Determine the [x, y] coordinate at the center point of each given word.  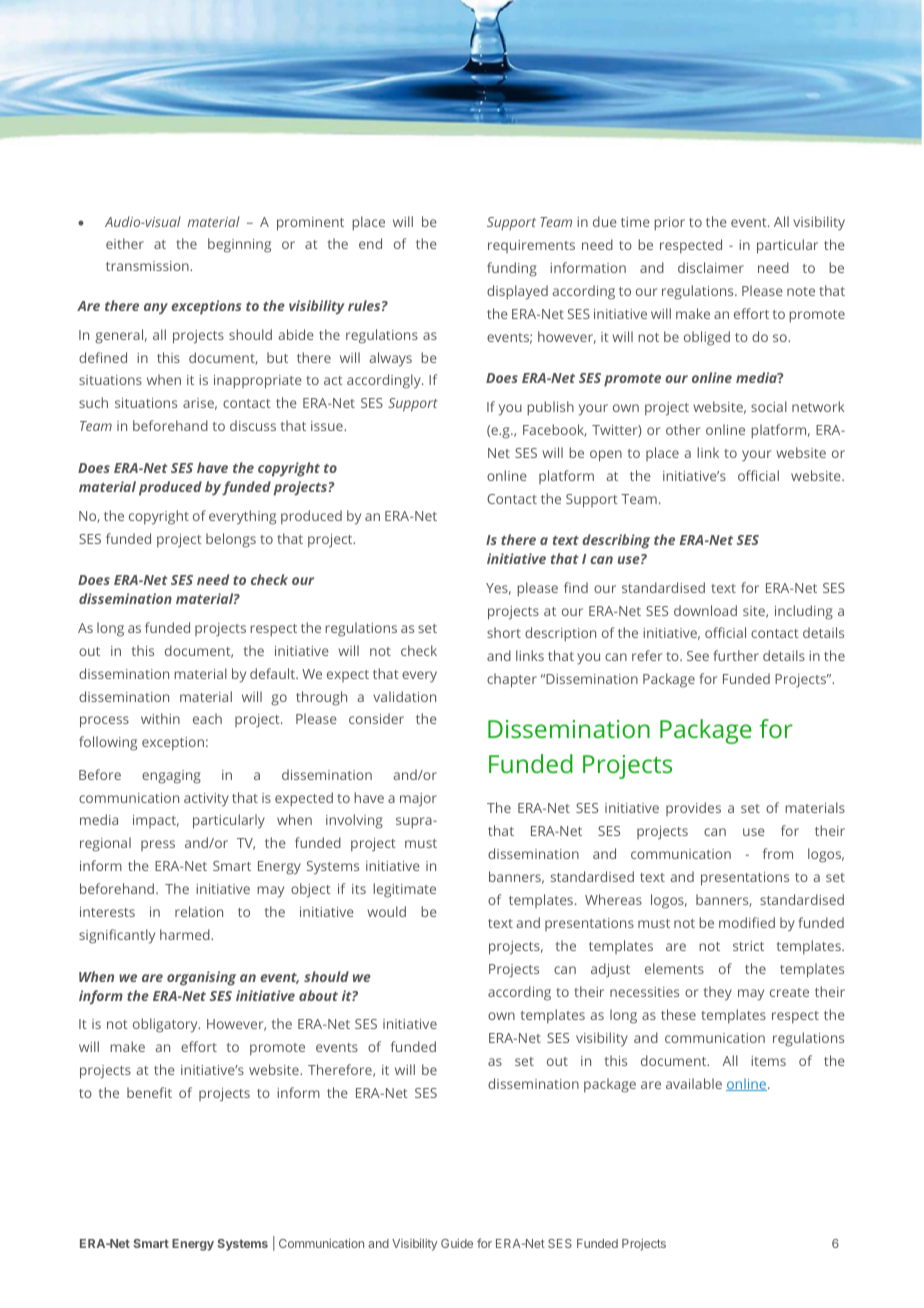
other [683, 429]
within [160, 718]
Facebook [554, 430]
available [694, 1083]
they [718, 993]
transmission [148, 266]
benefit [149, 1092]
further [736, 655]
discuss [253, 425]
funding [512, 269]
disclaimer [711, 267]
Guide [457, 1243]
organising [201, 978]
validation [404, 696]
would [386, 911]
